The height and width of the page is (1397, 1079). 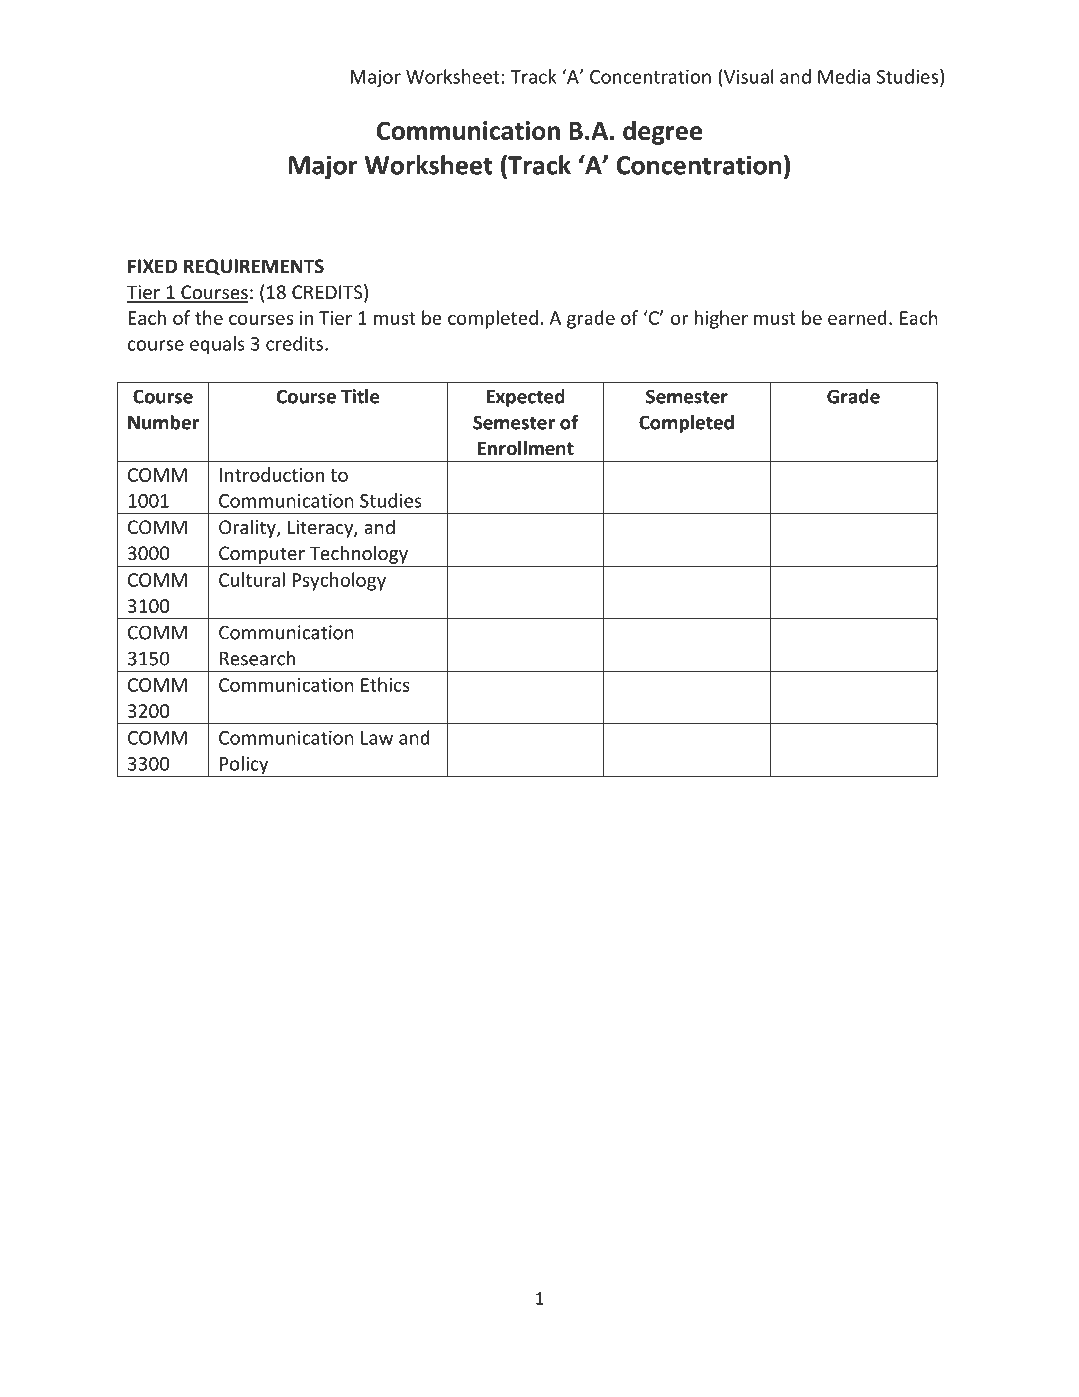 I want to click on Ethics, so click(x=385, y=684).
